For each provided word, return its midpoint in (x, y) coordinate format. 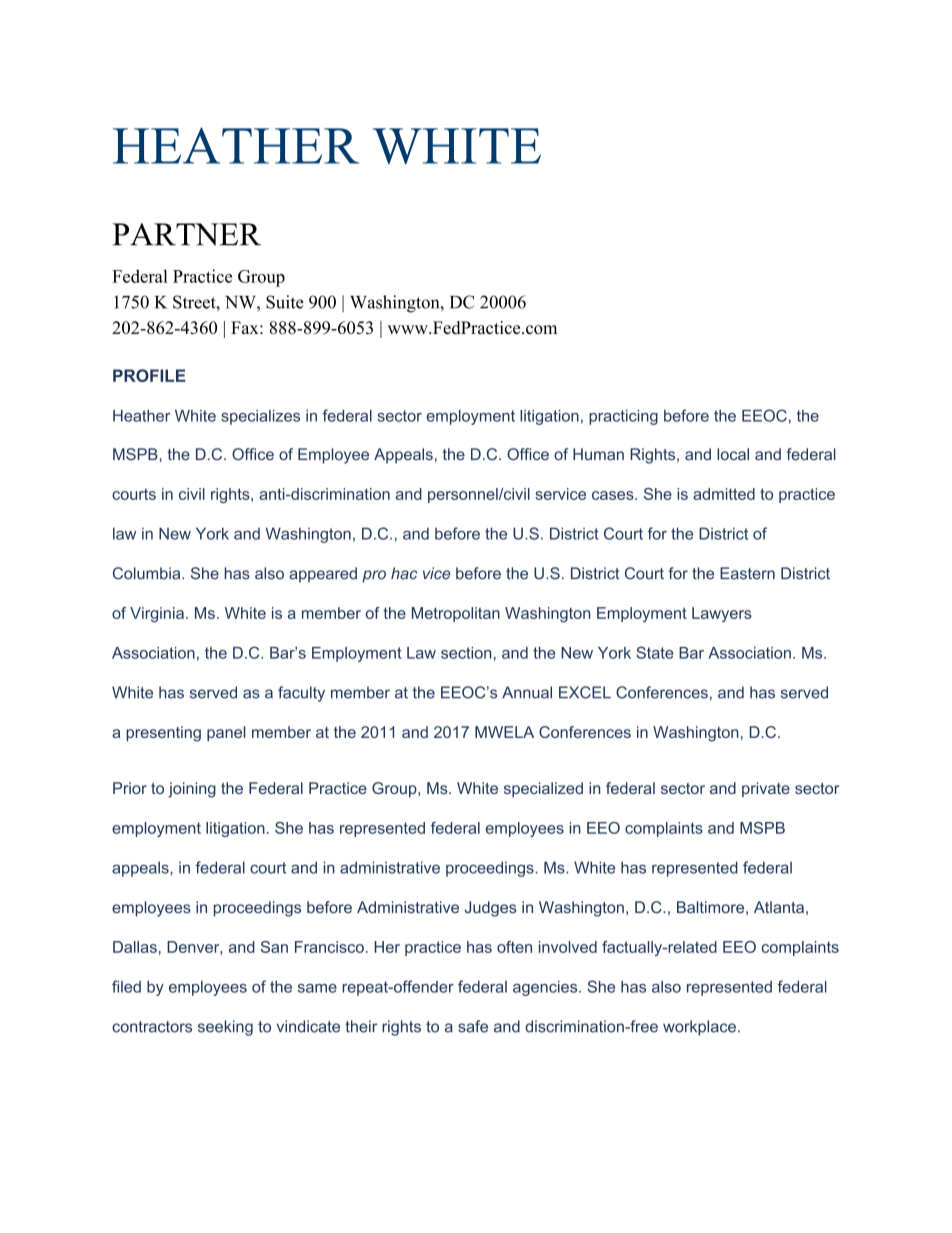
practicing (623, 417)
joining (192, 790)
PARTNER (186, 234)
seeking (225, 1028)
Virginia (157, 614)
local (733, 454)
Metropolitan (456, 614)
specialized (543, 789)
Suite (285, 302)
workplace (699, 1028)
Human (598, 454)
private (766, 789)
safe (473, 1026)
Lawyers (722, 614)
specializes (260, 417)
